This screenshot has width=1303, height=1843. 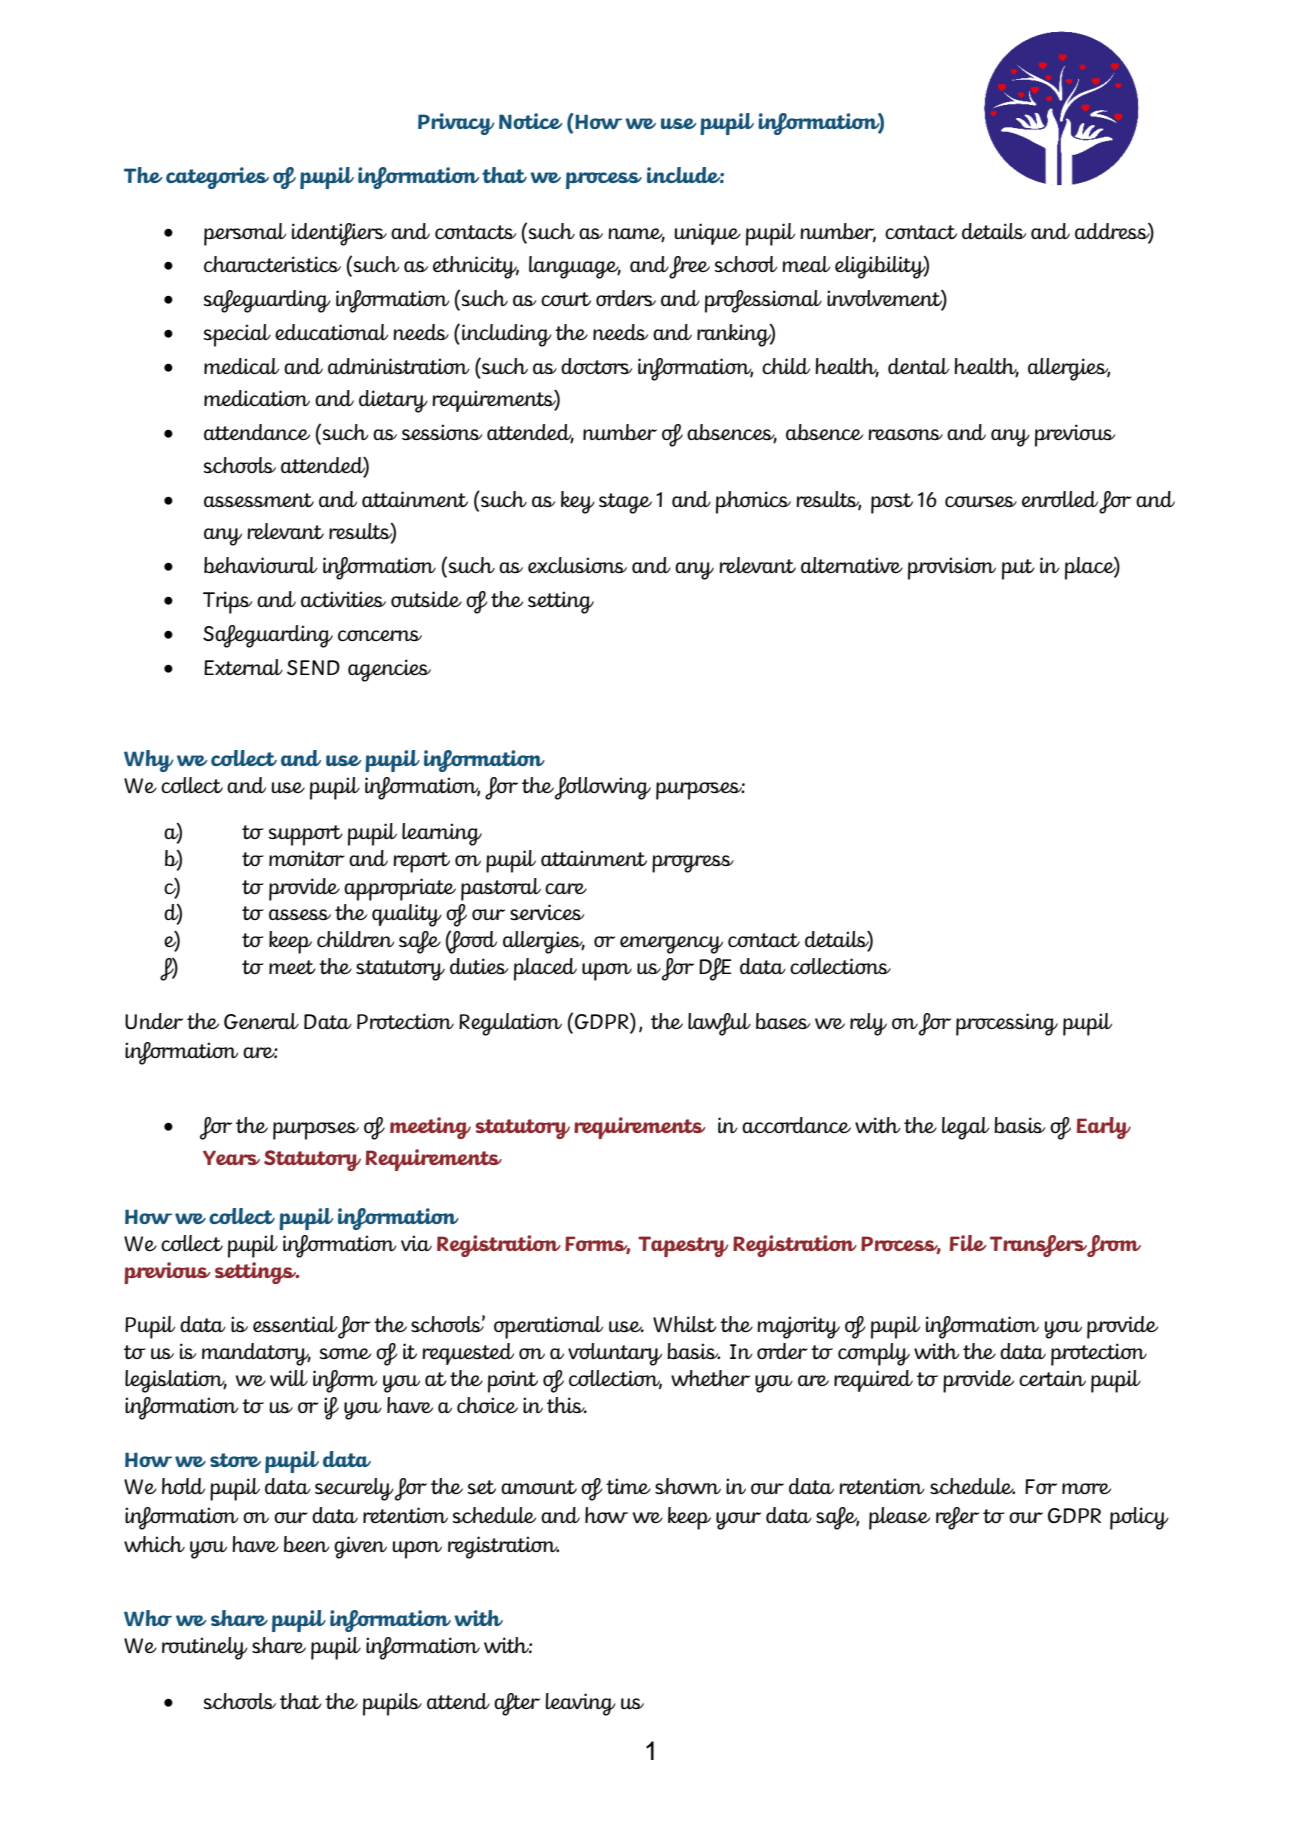 I want to click on emergency, so click(x=671, y=945).
